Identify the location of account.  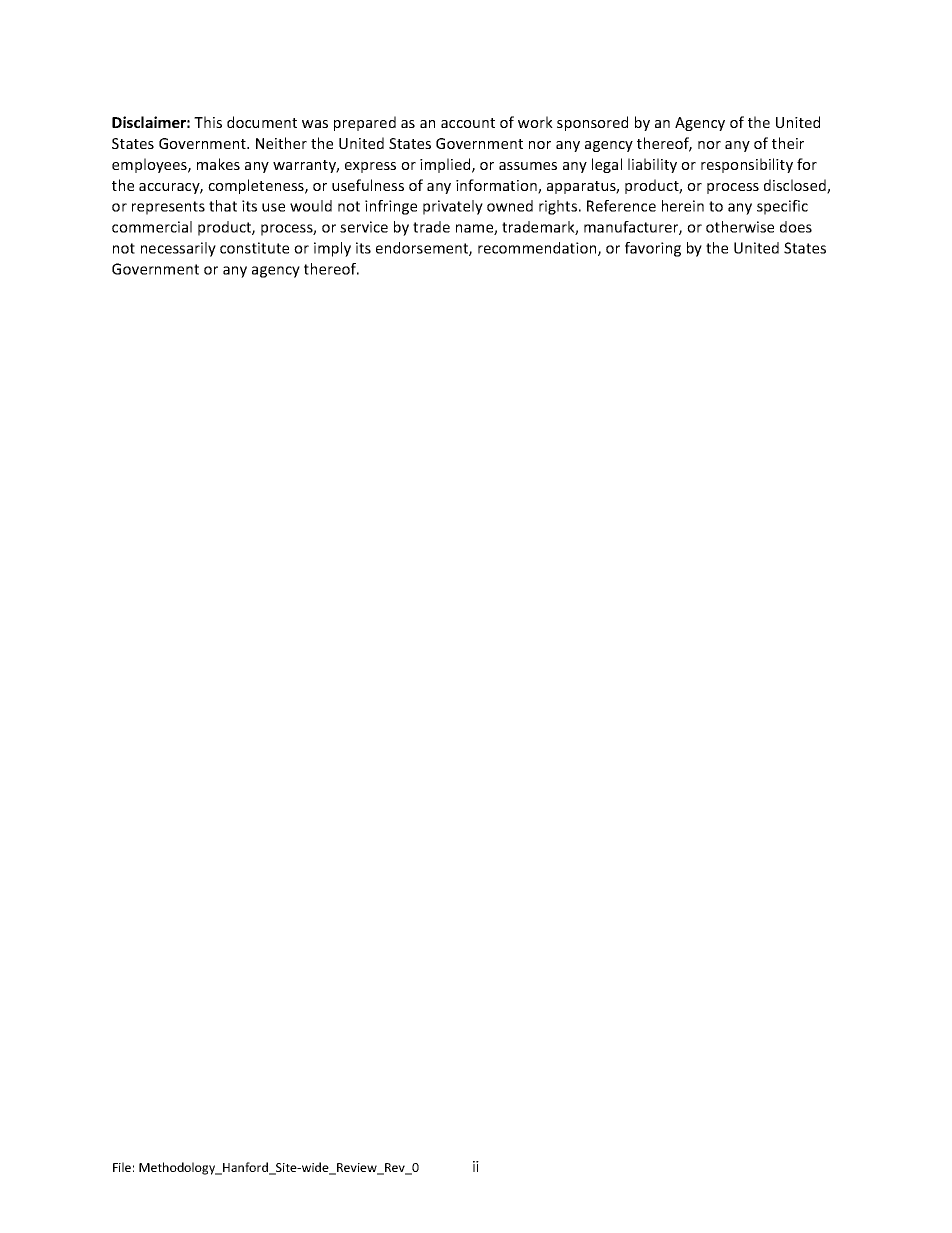
(468, 123).
